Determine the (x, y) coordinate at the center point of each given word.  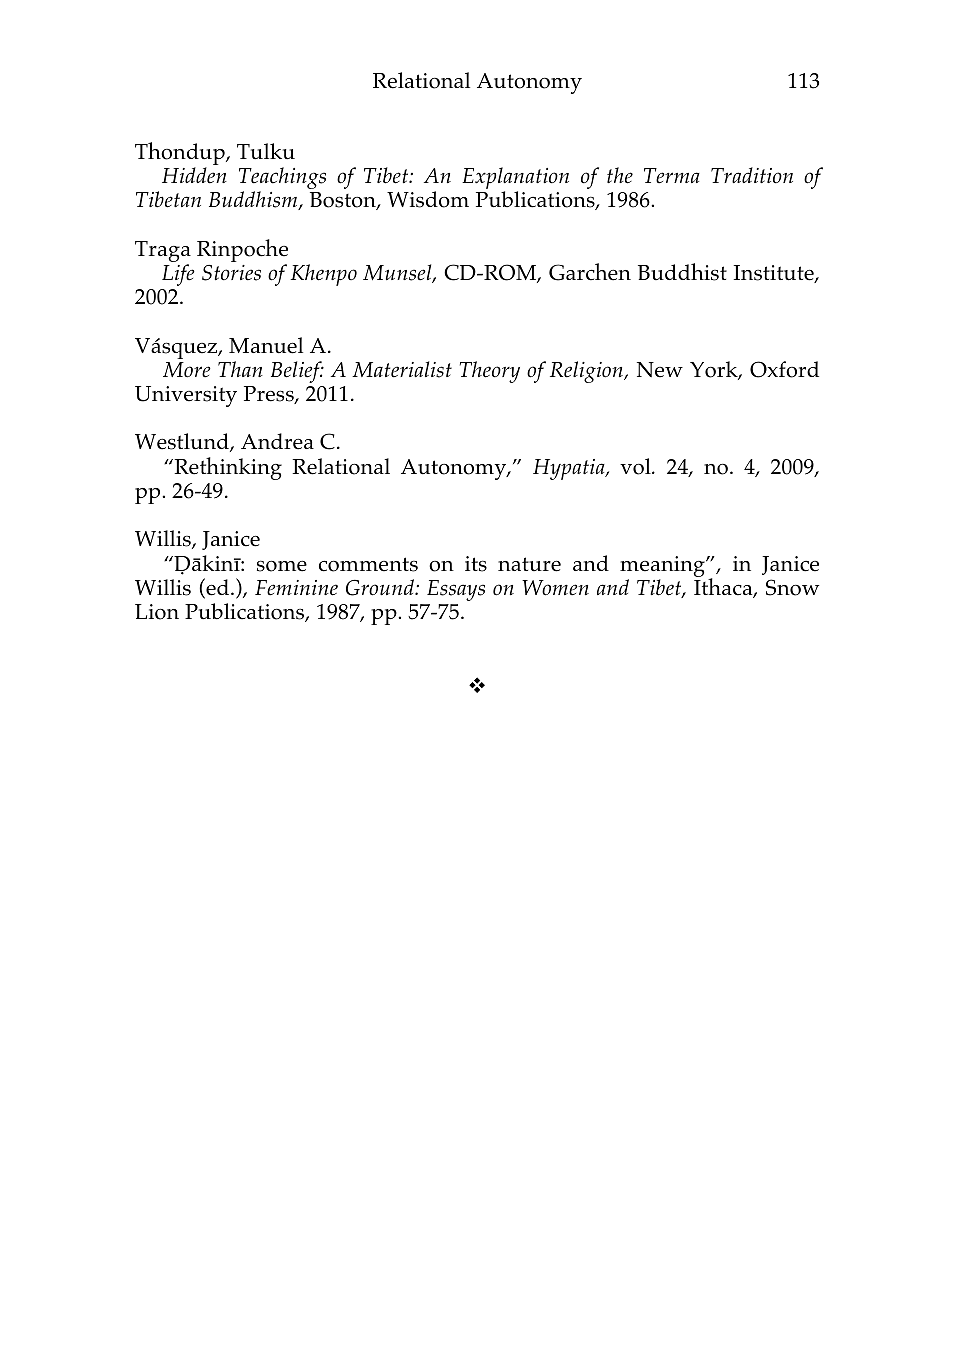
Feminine (296, 588)
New (660, 370)
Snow (792, 587)
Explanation (515, 179)
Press (270, 395)
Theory (490, 372)
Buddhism (254, 200)
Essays (456, 590)
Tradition (752, 175)
